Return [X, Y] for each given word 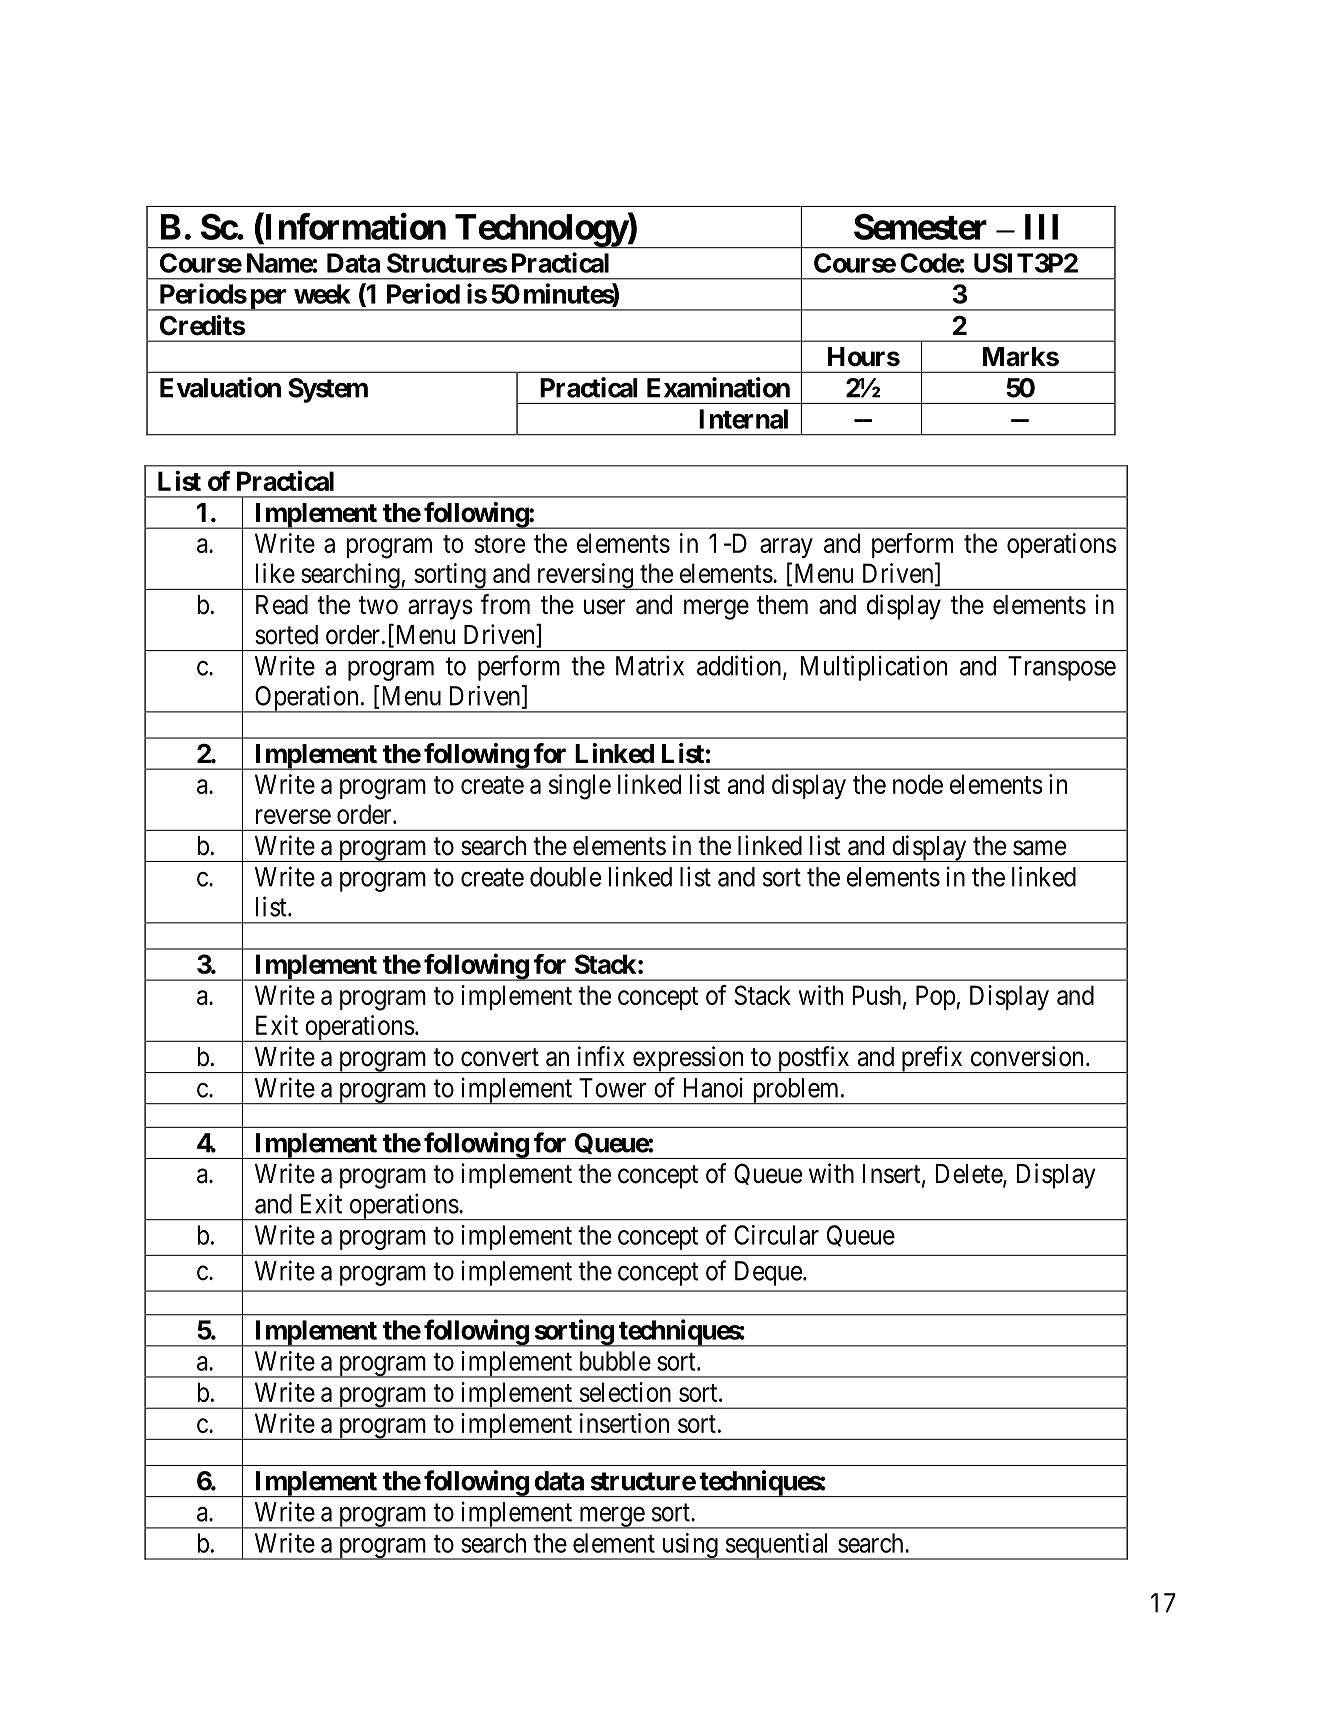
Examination [718, 387]
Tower [613, 1088]
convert [500, 1057]
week [322, 294]
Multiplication [873, 668]
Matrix [650, 665]
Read [282, 605]
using [689, 1546]
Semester [920, 226]
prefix [931, 1059]
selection [625, 1392]
